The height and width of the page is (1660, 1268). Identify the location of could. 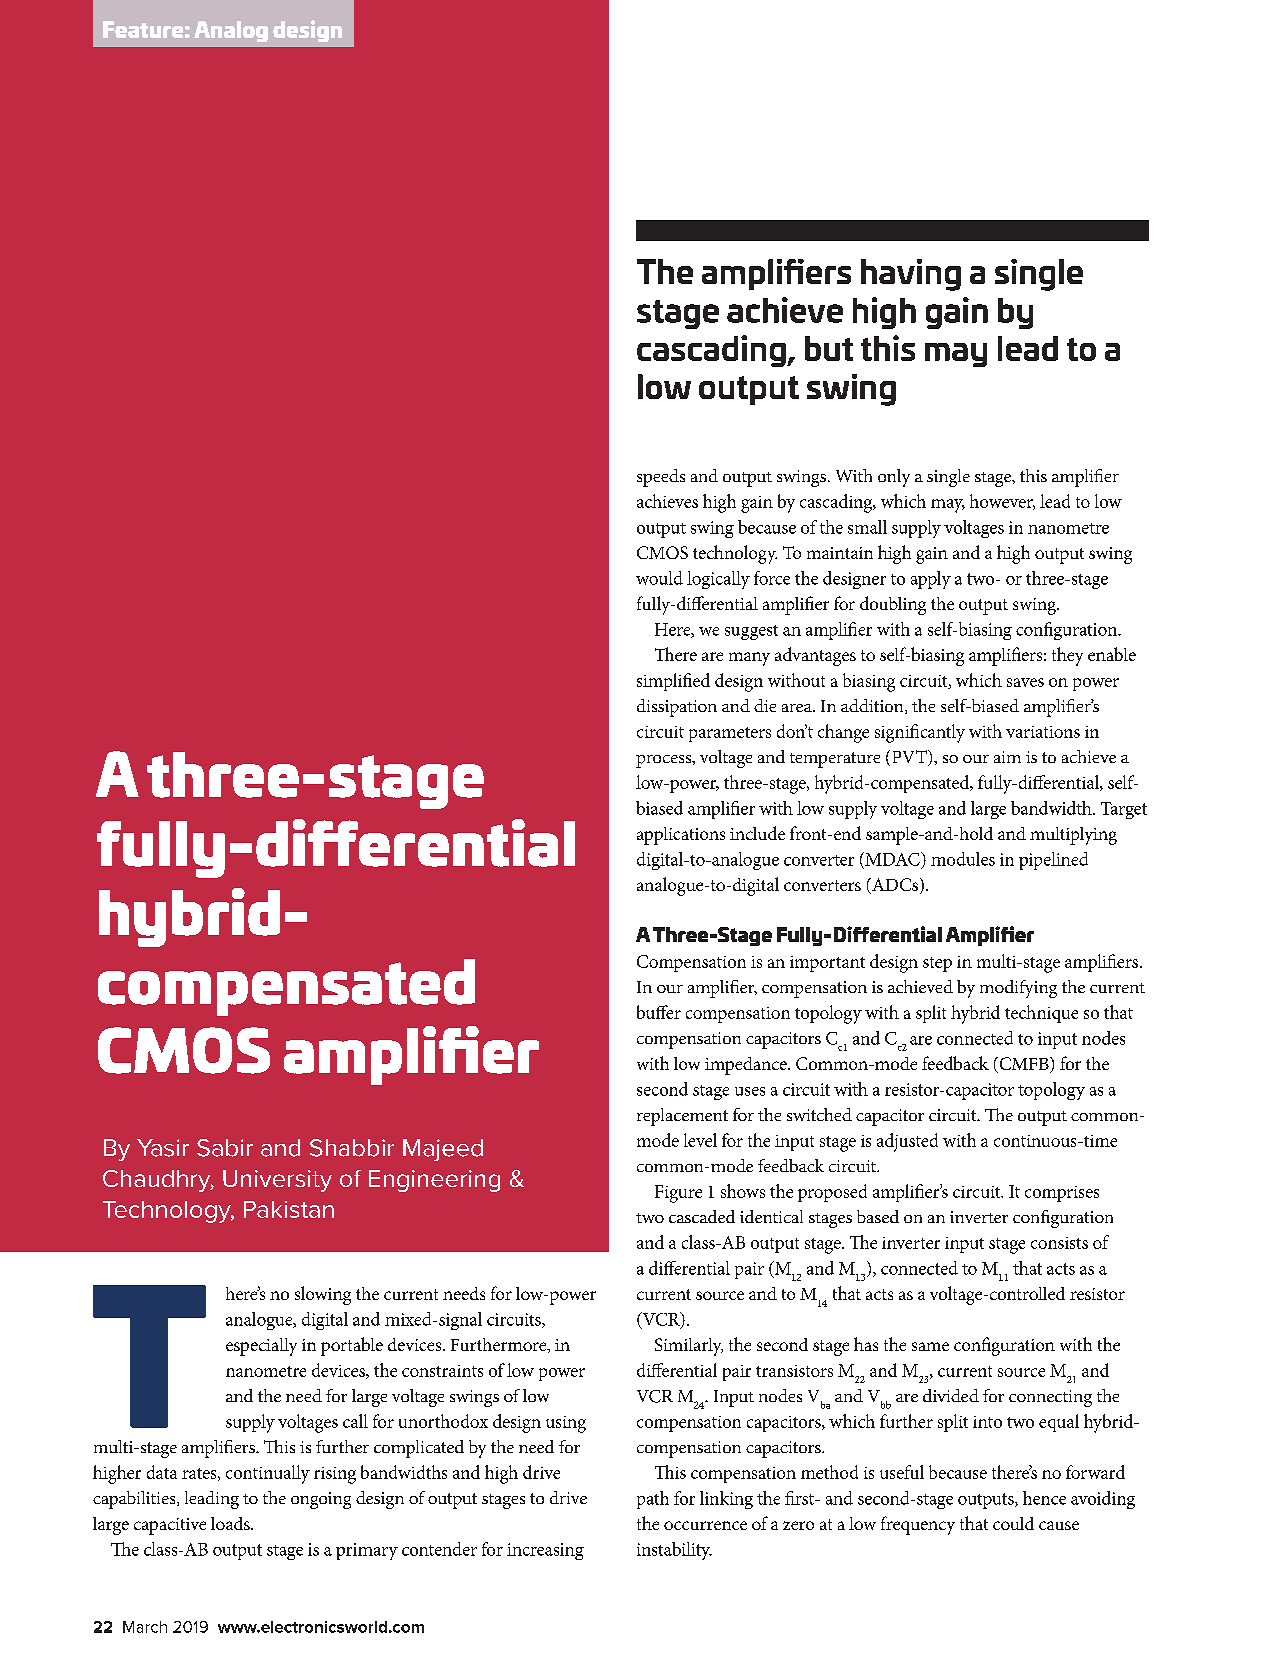
(1013, 1523).
